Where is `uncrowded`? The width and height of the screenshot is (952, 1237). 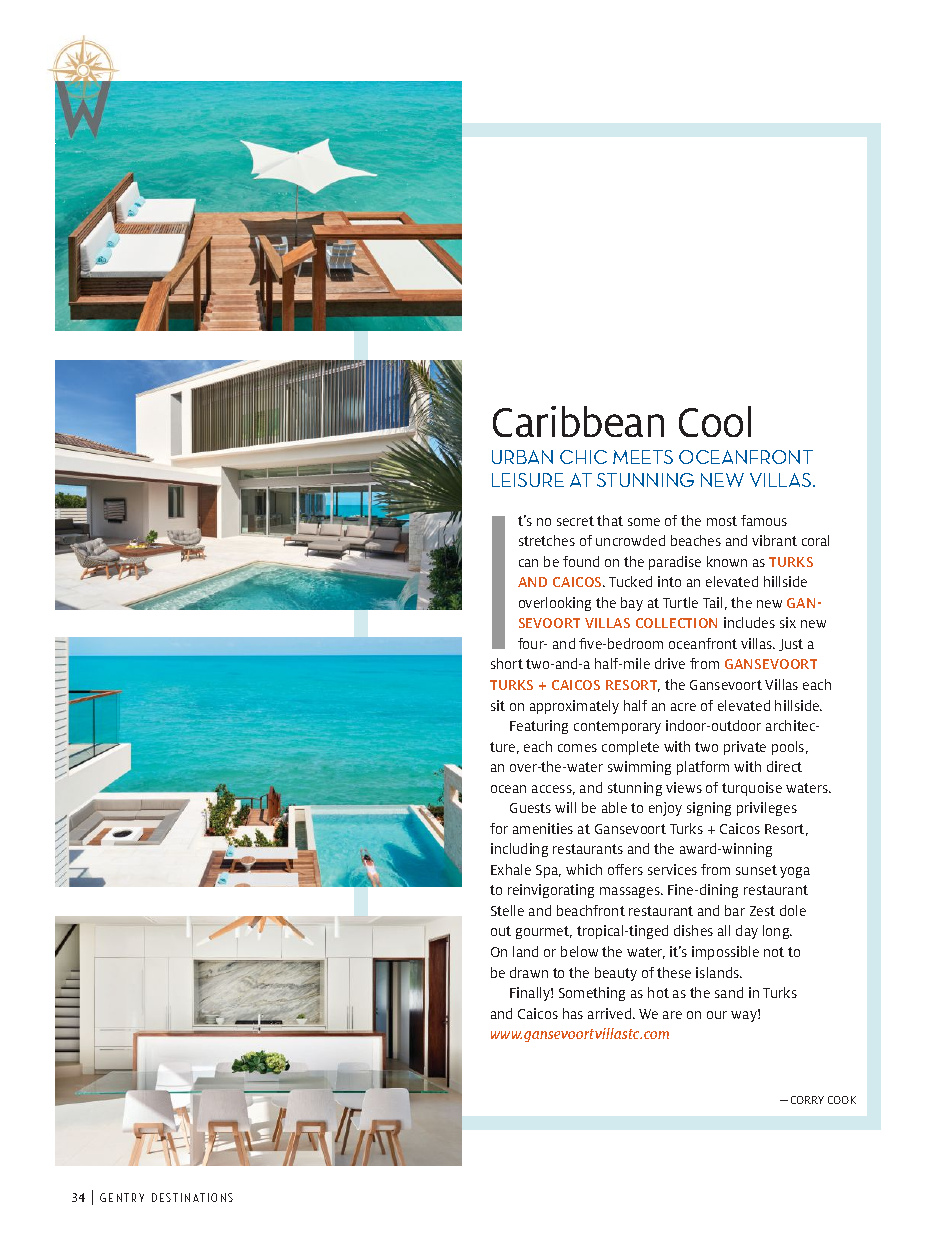
uncrowded is located at coordinates (630, 540).
